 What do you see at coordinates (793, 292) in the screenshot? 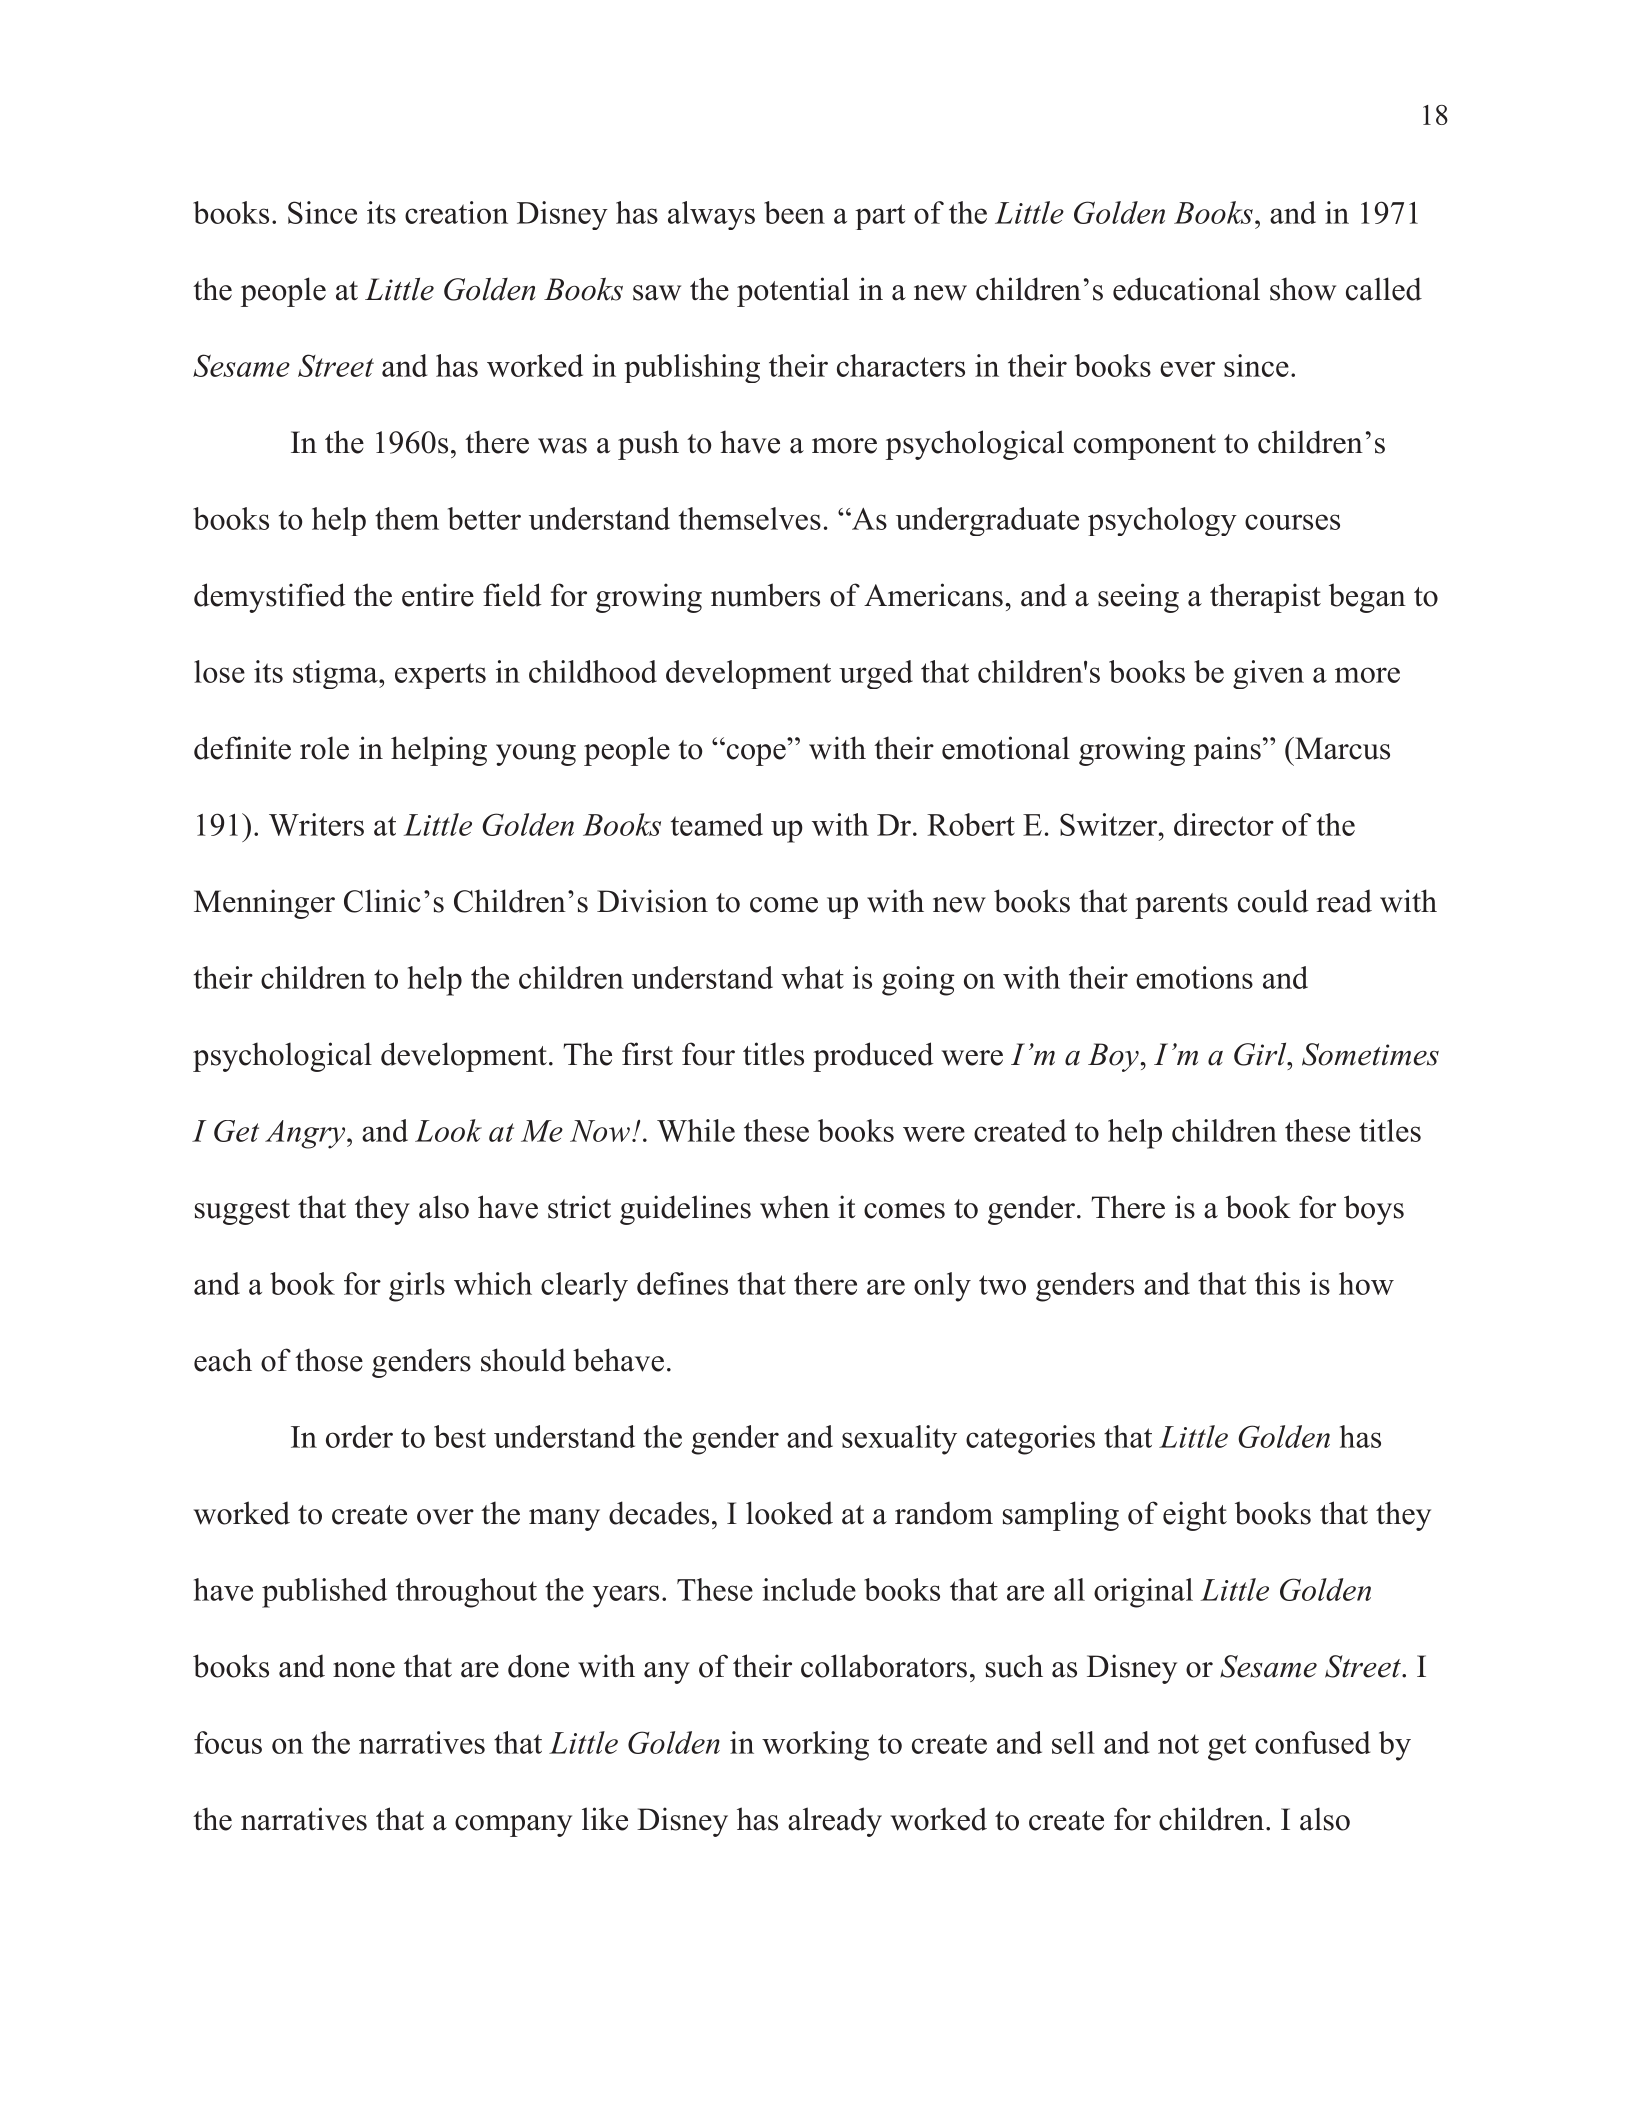
I see `potential` at bounding box center [793, 292].
